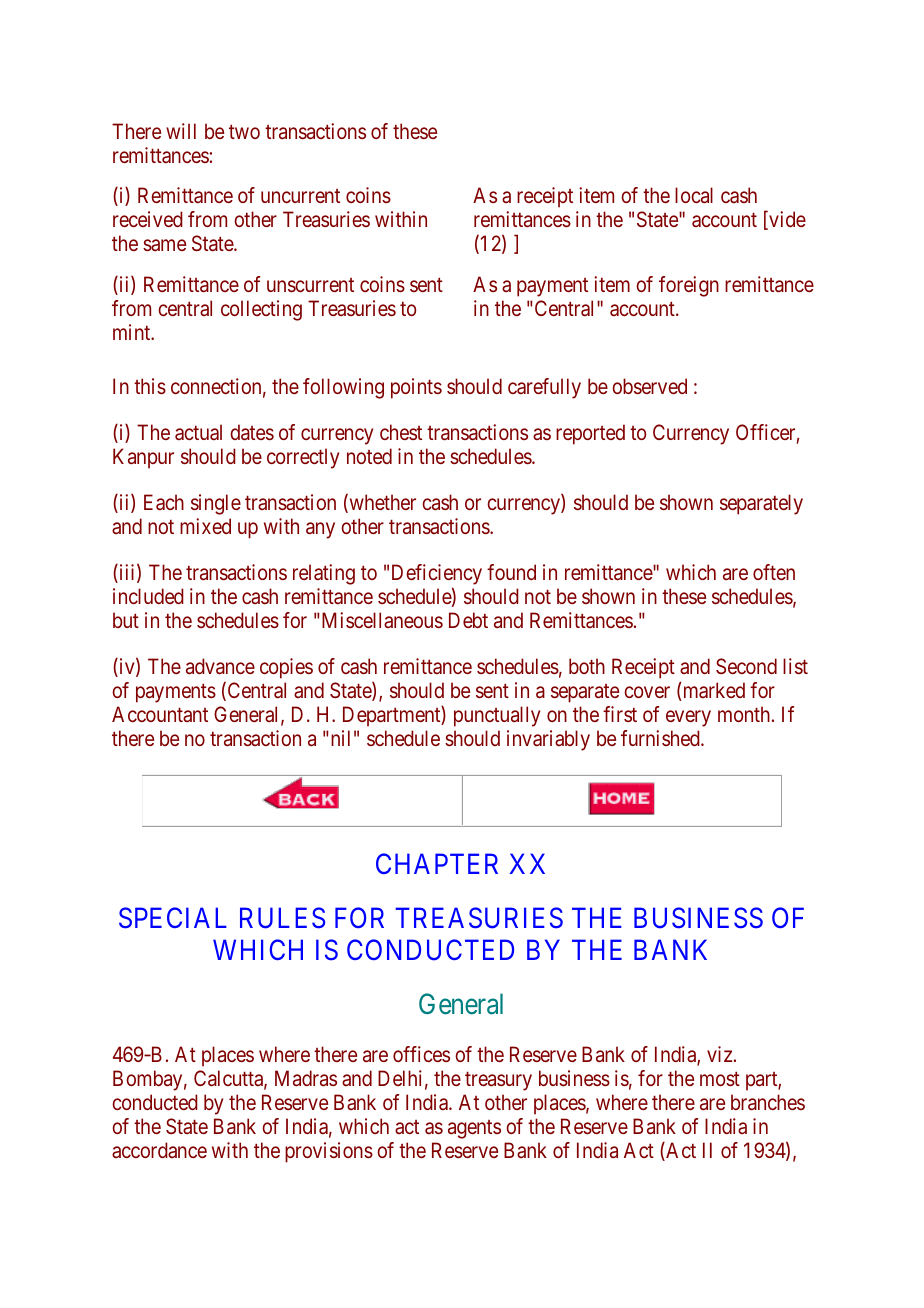 The image size is (924, 1308). What do you see at coordinates (220, 666) in the screenshot?
I see `advance` at bounding box center [220, 666].
